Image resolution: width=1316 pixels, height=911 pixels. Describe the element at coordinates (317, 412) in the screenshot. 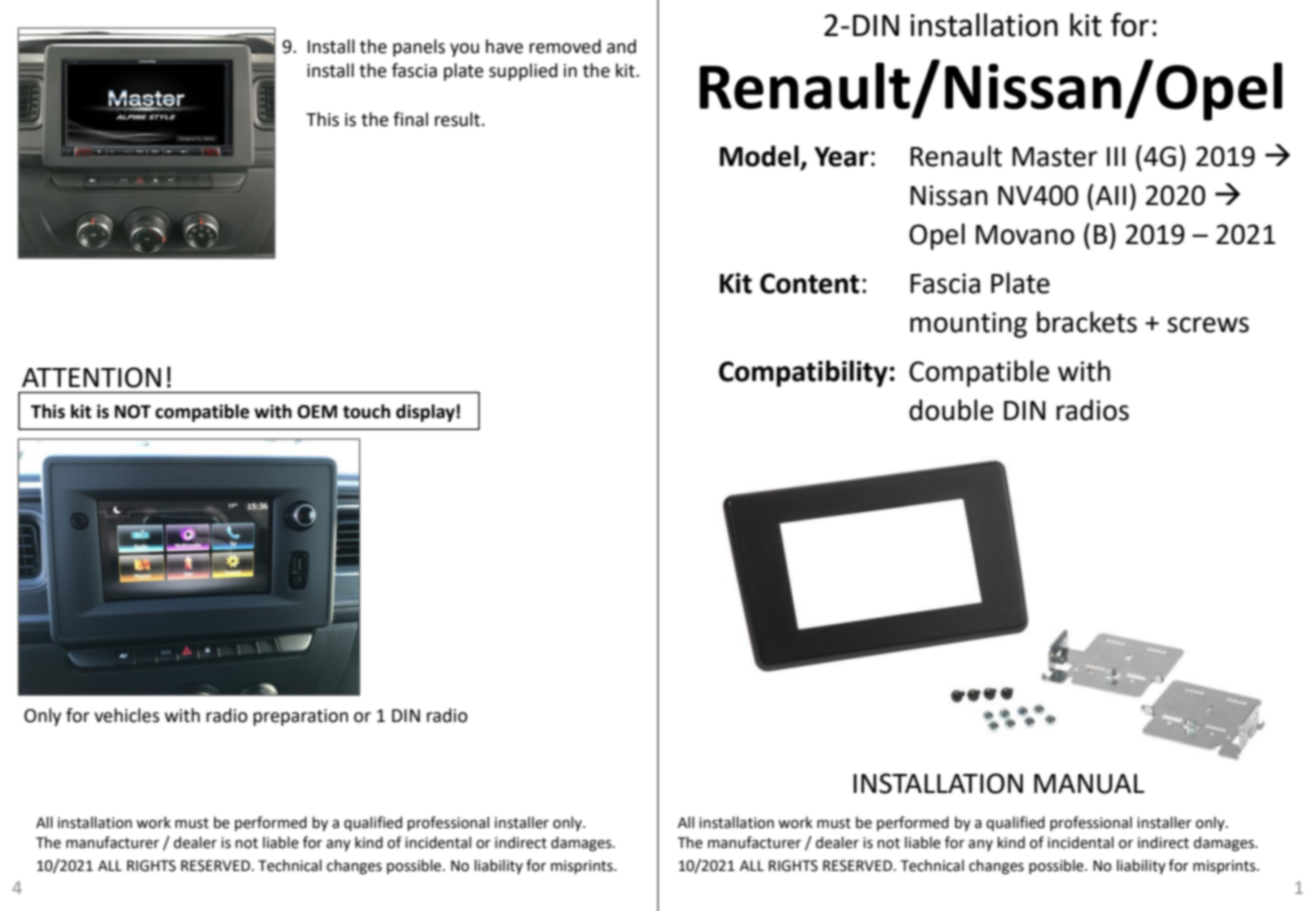

I see `OEM` at that location.
